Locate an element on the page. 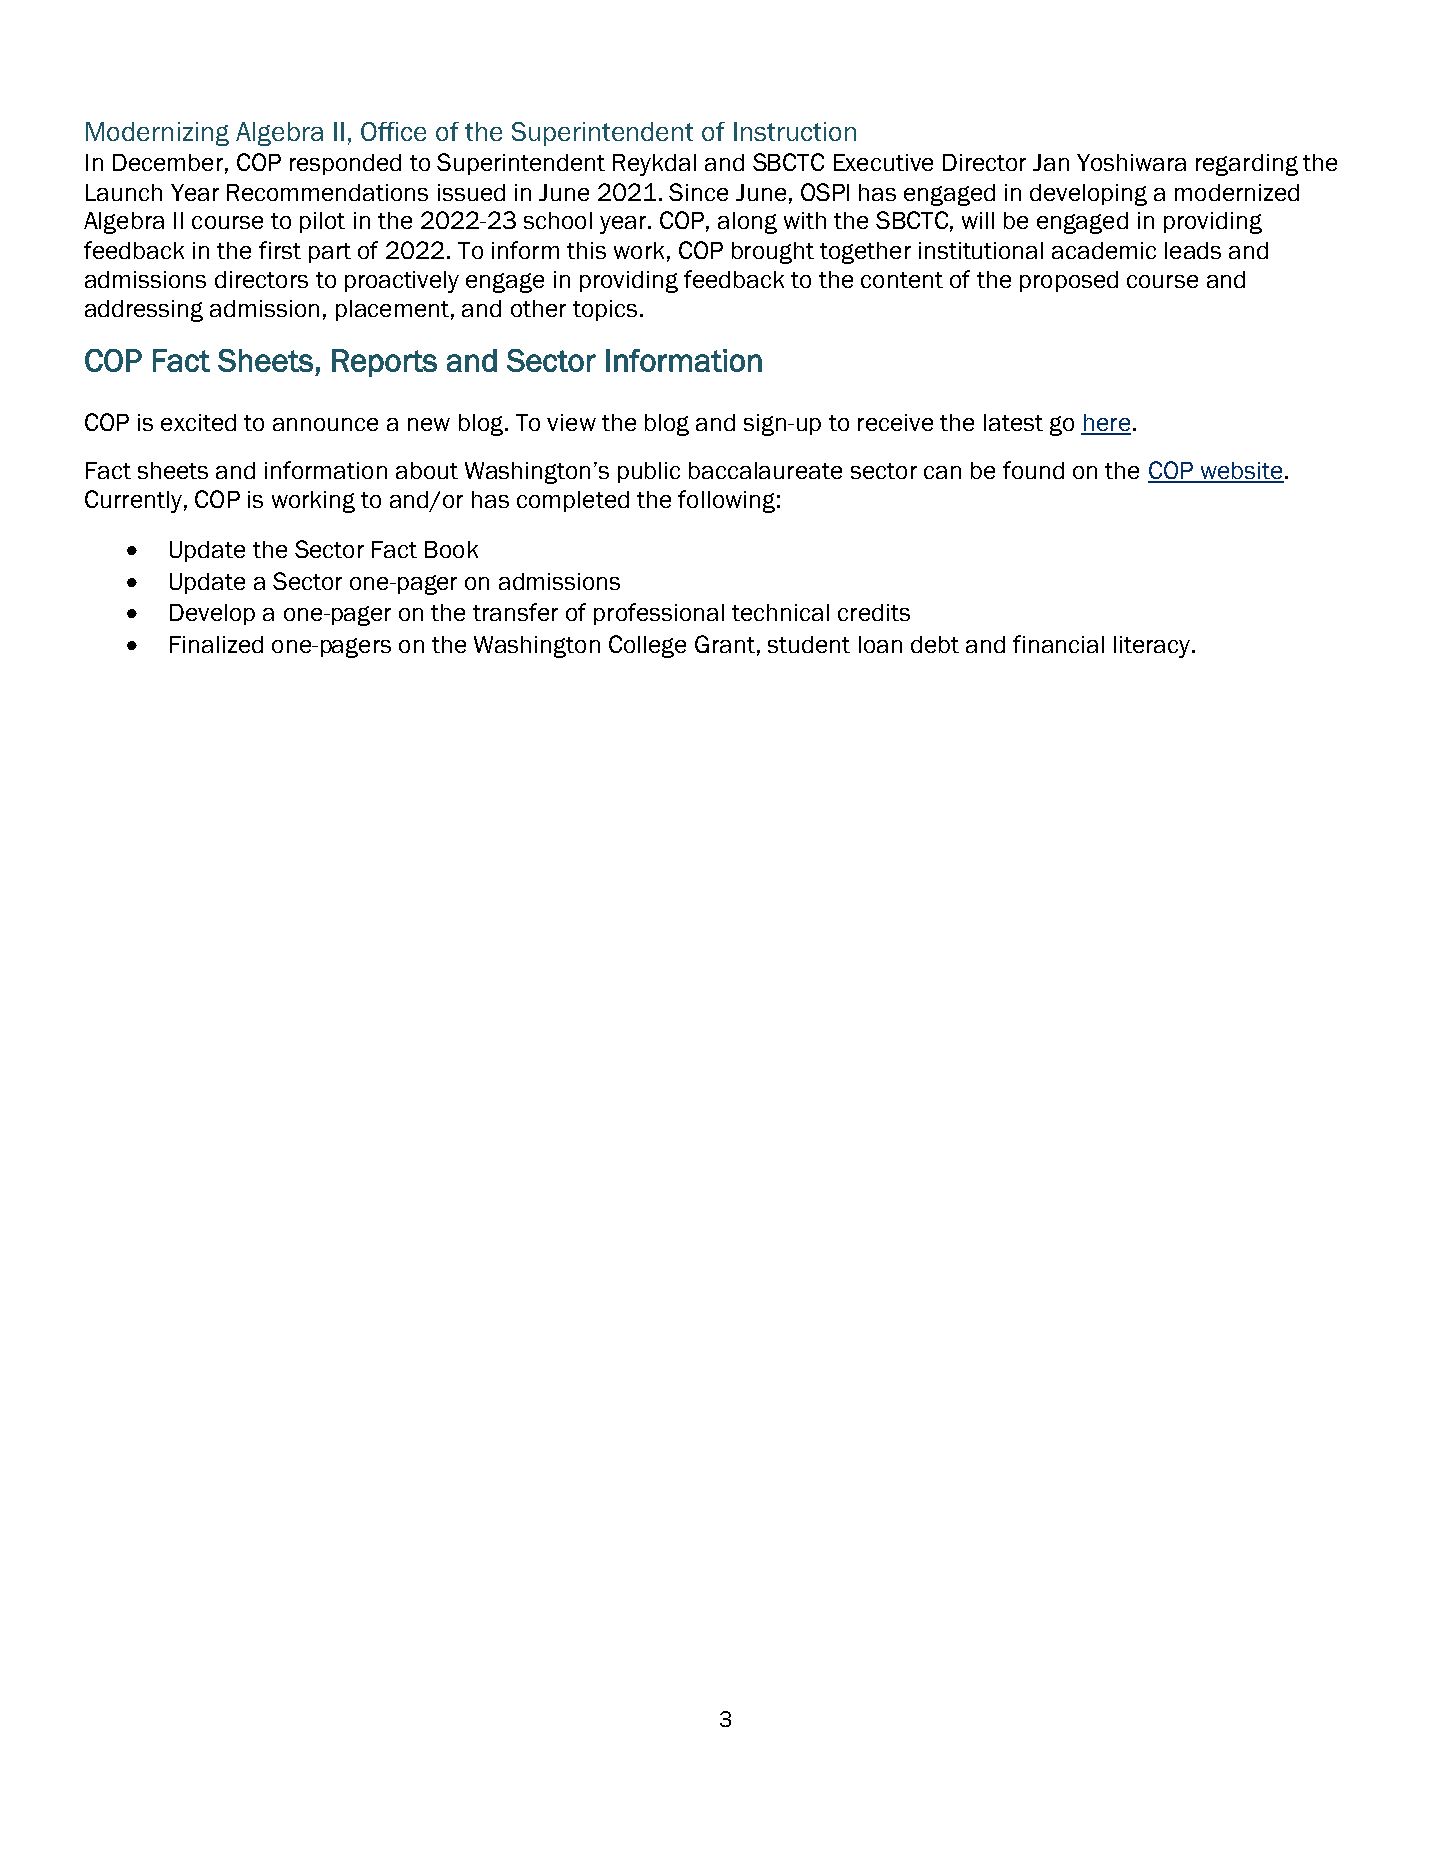 This image has width=1430, height=1851. brought is located at coordinates (773, 253).
